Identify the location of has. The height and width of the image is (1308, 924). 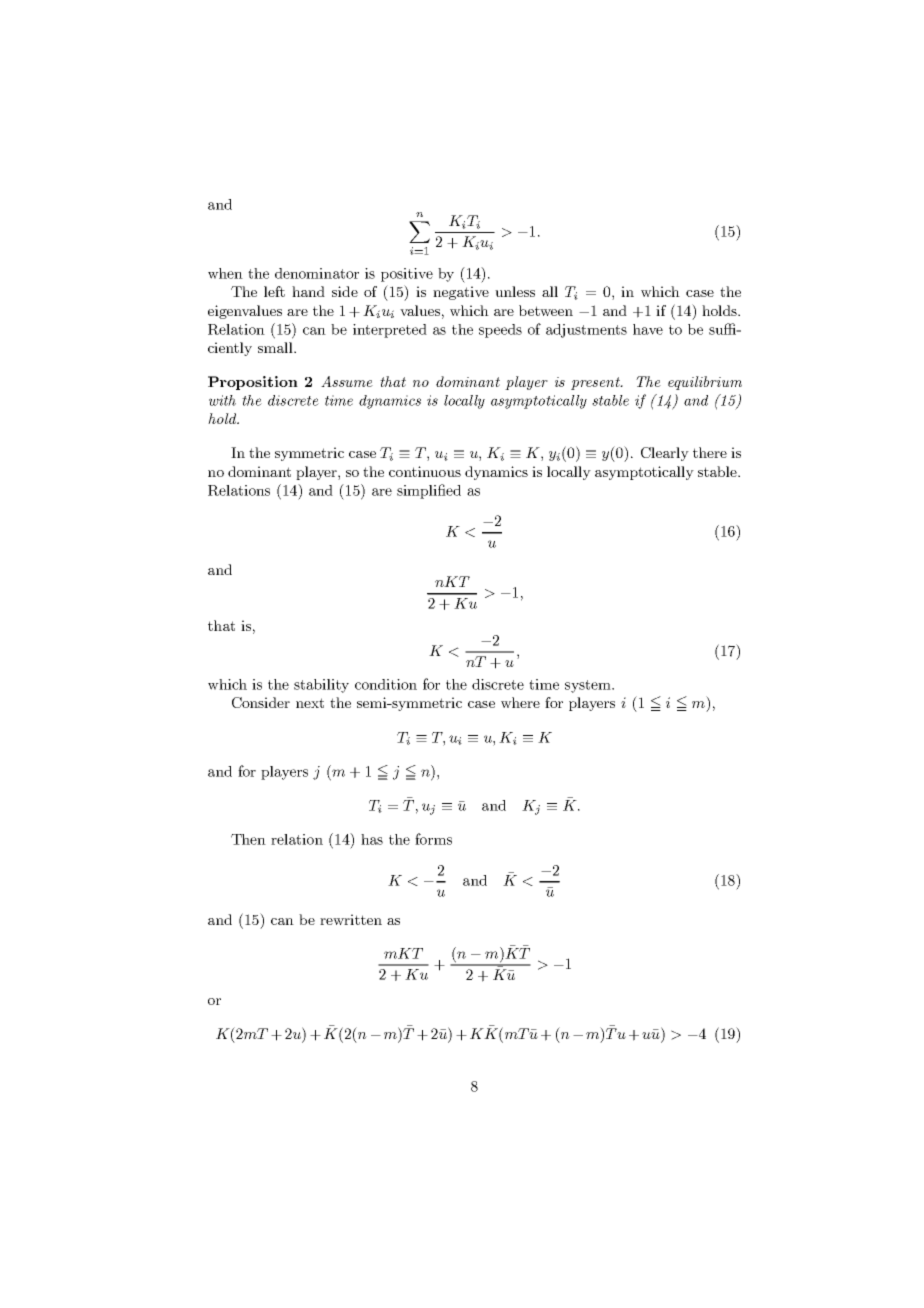
(372, 839).
